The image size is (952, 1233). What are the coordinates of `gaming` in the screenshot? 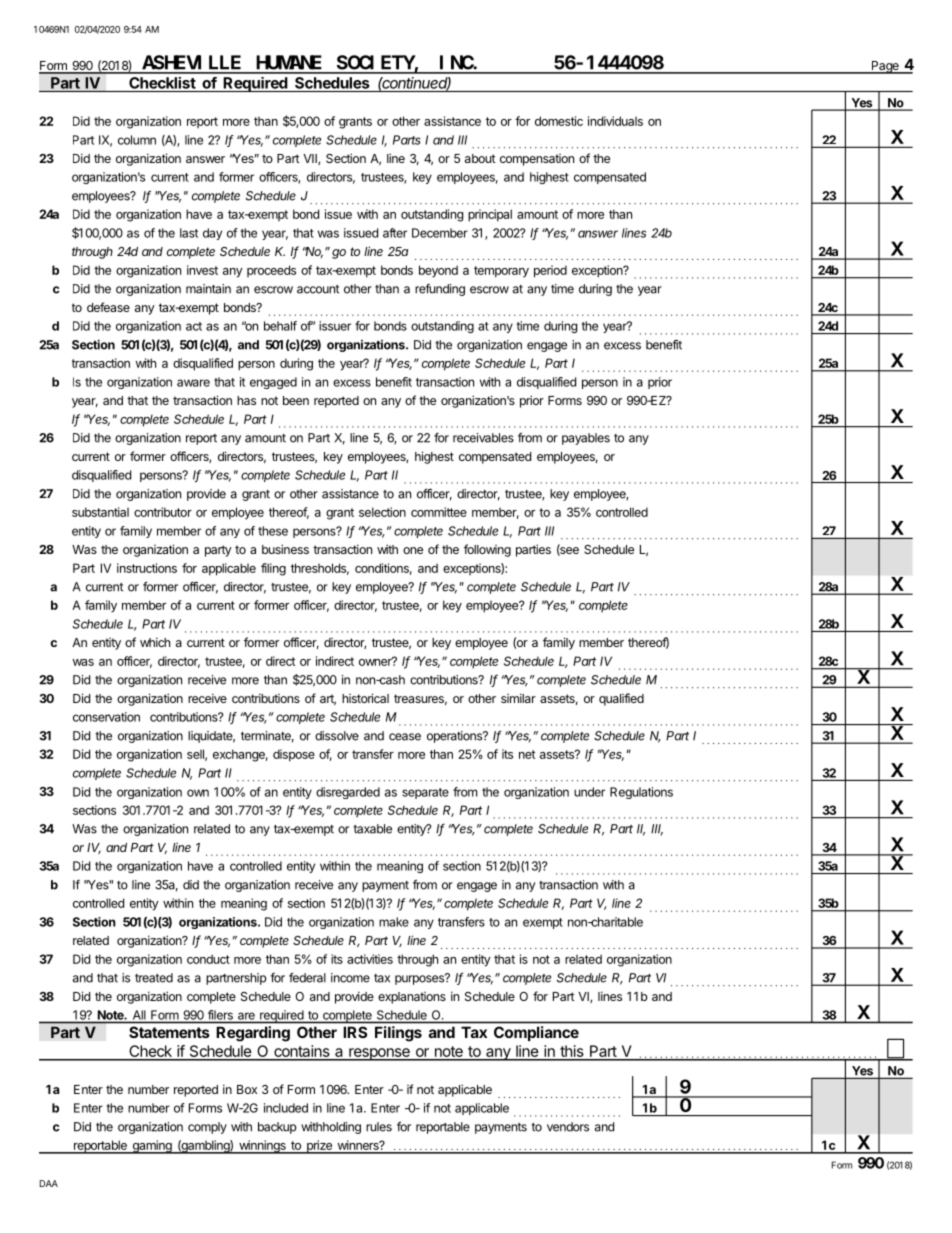 It's located at (152, 1147).
